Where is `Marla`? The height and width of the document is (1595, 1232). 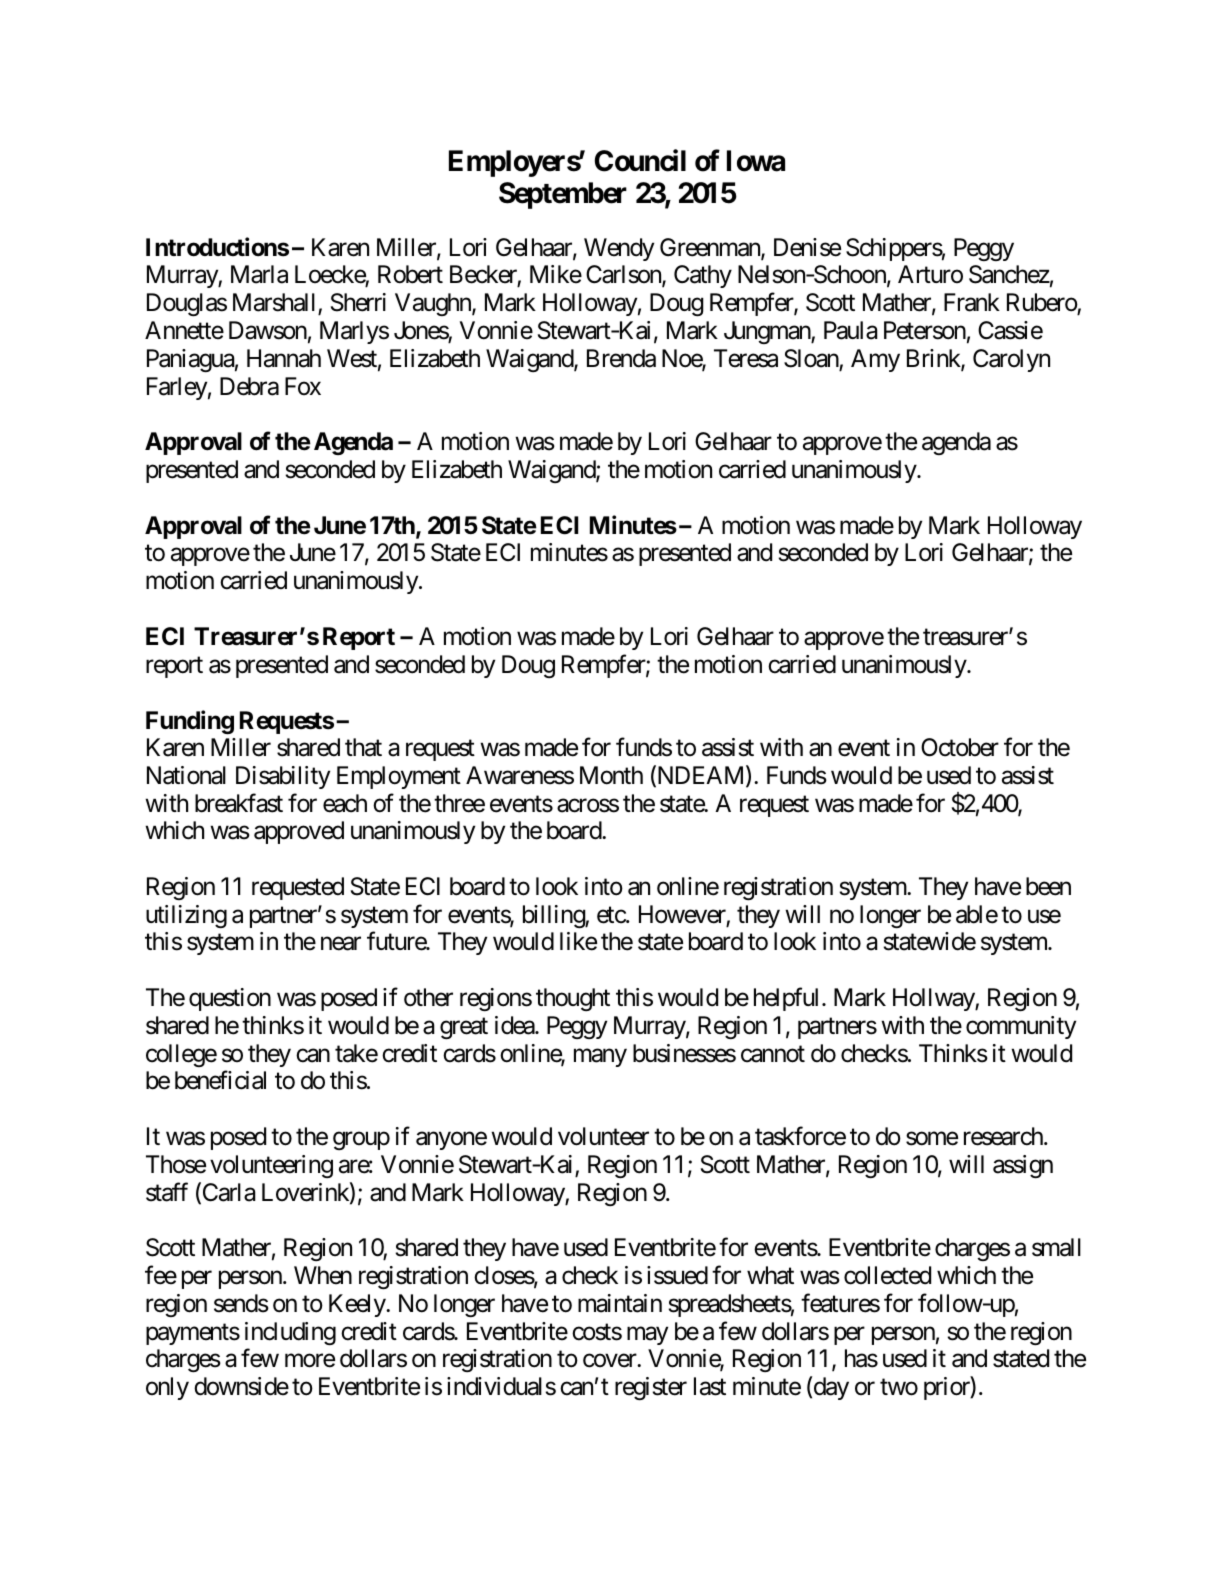
Marla is located at coordinates (259, 274).
